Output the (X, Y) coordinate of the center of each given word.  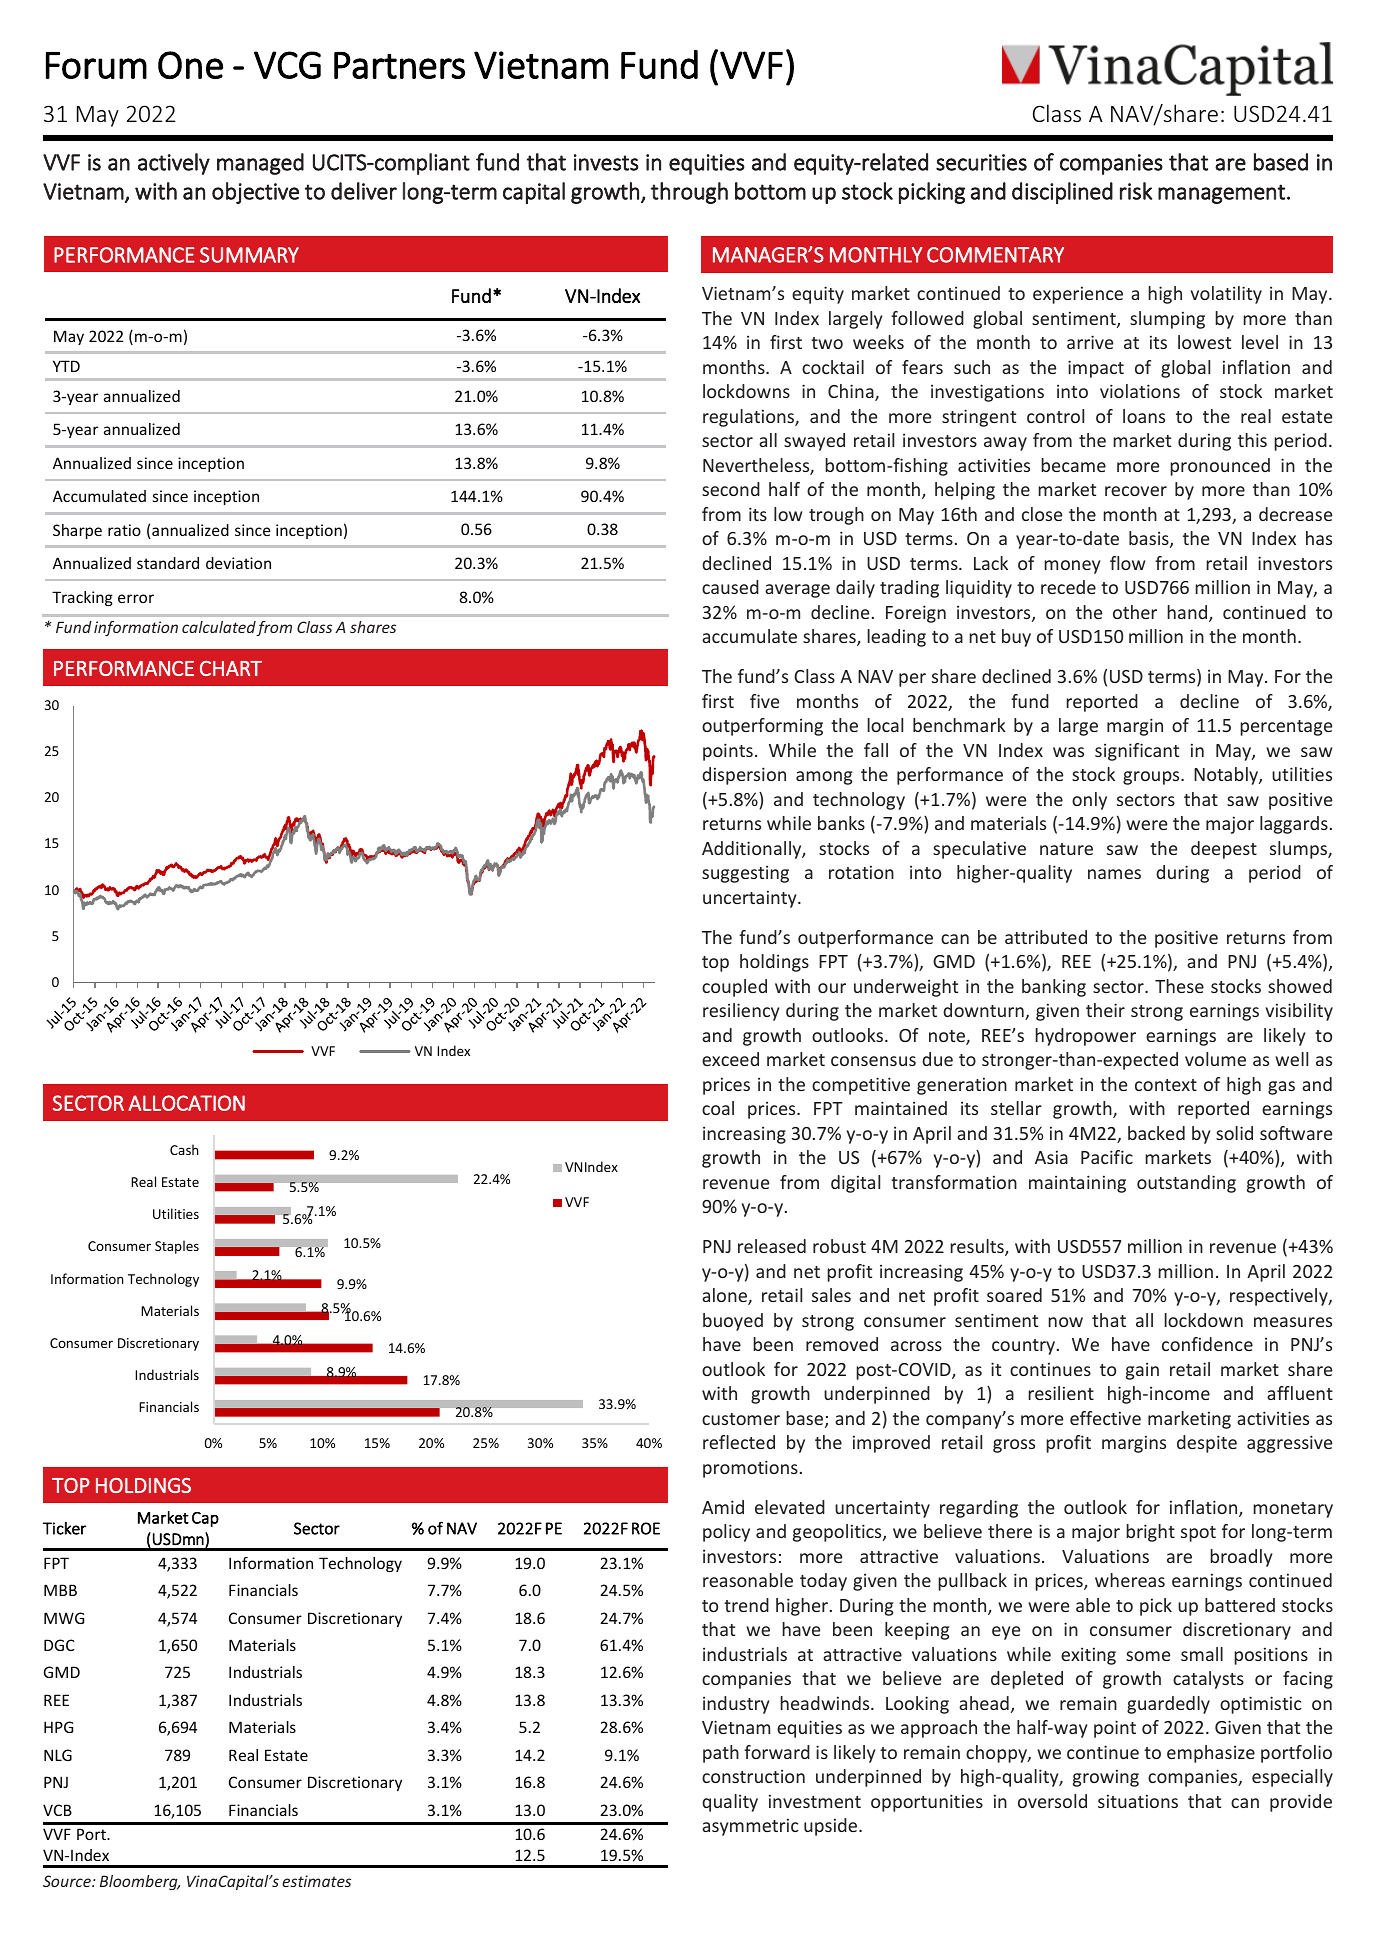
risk (1136, 191)
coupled (734, 988)
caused (730, 587)
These (1179, 986)
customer (741, 1419)
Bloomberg (140, 1882)
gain (1142, 1371)
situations (1138, 1801)
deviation (238, 563)
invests (606, 162)
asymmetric (750, 1827)
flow (1127, 563)
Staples (177, 1247)
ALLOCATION (186, 1103)
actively (174, 164)
